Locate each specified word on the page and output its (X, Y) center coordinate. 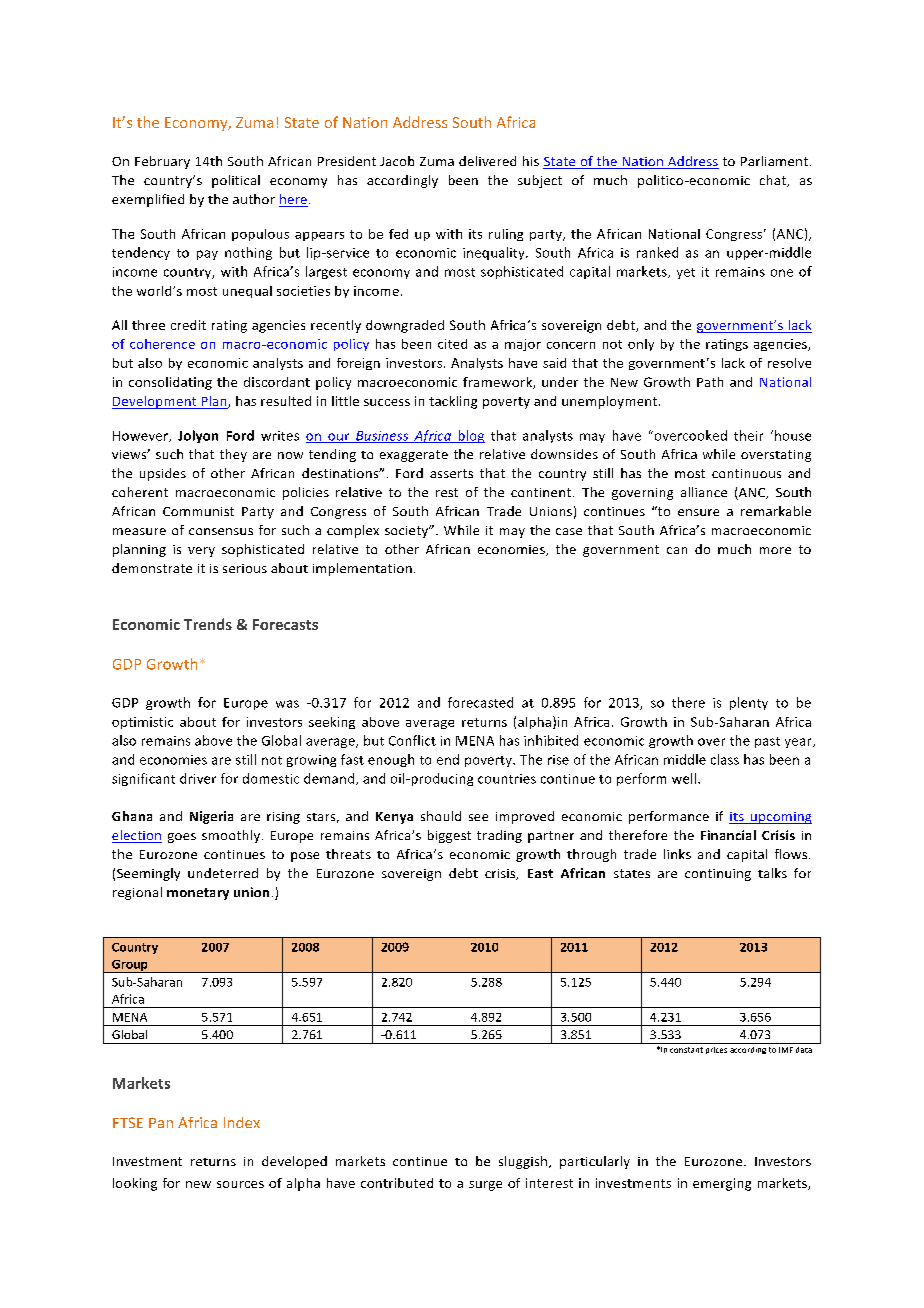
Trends (208, 624)
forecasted (480, 702)
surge (485, 1186)
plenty (749, 703)
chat (774, 181)
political (236, 181)
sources (240, 1184)
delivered (487, 161)
